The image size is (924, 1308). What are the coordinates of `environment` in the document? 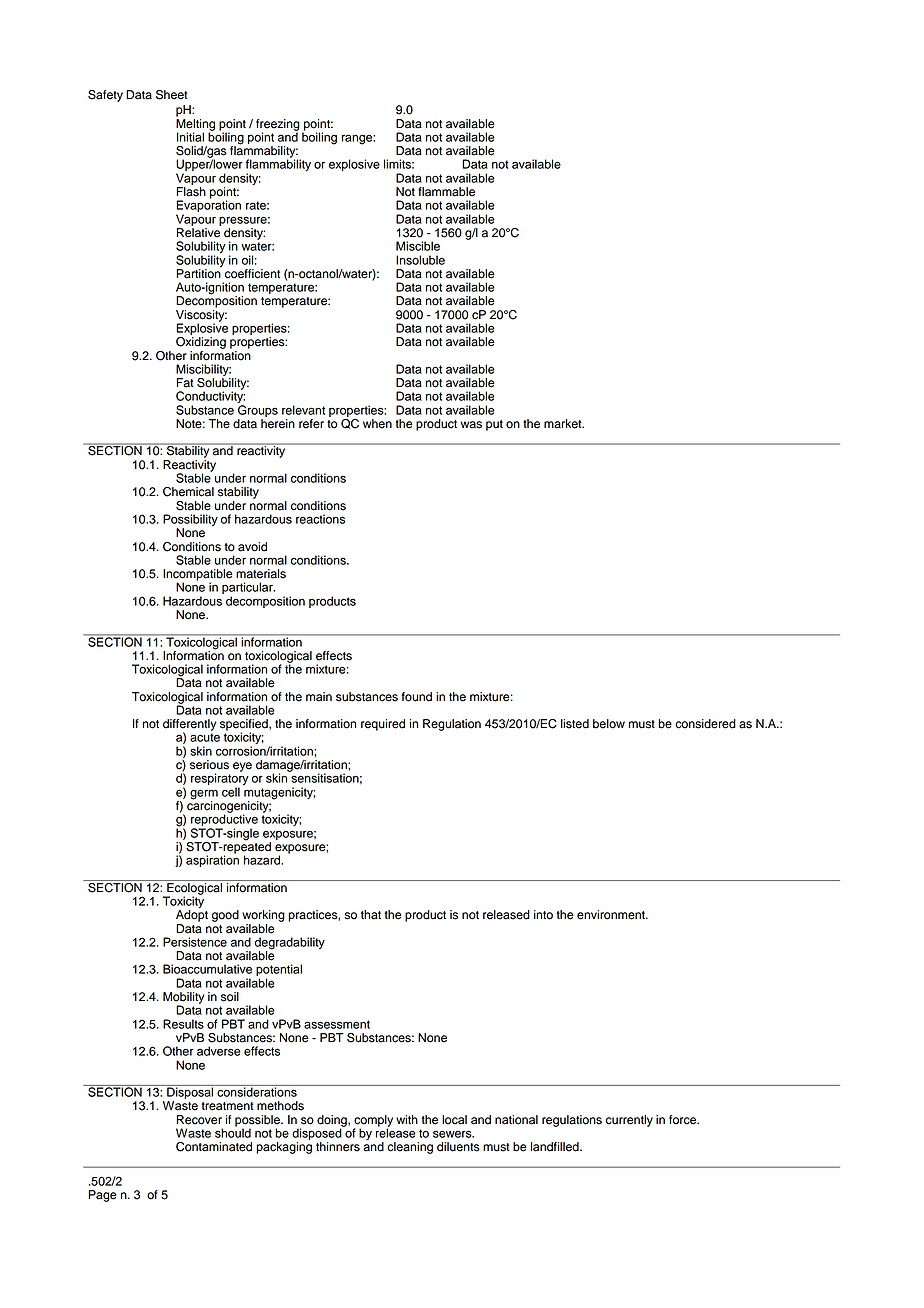 It's located at (612, 915).
